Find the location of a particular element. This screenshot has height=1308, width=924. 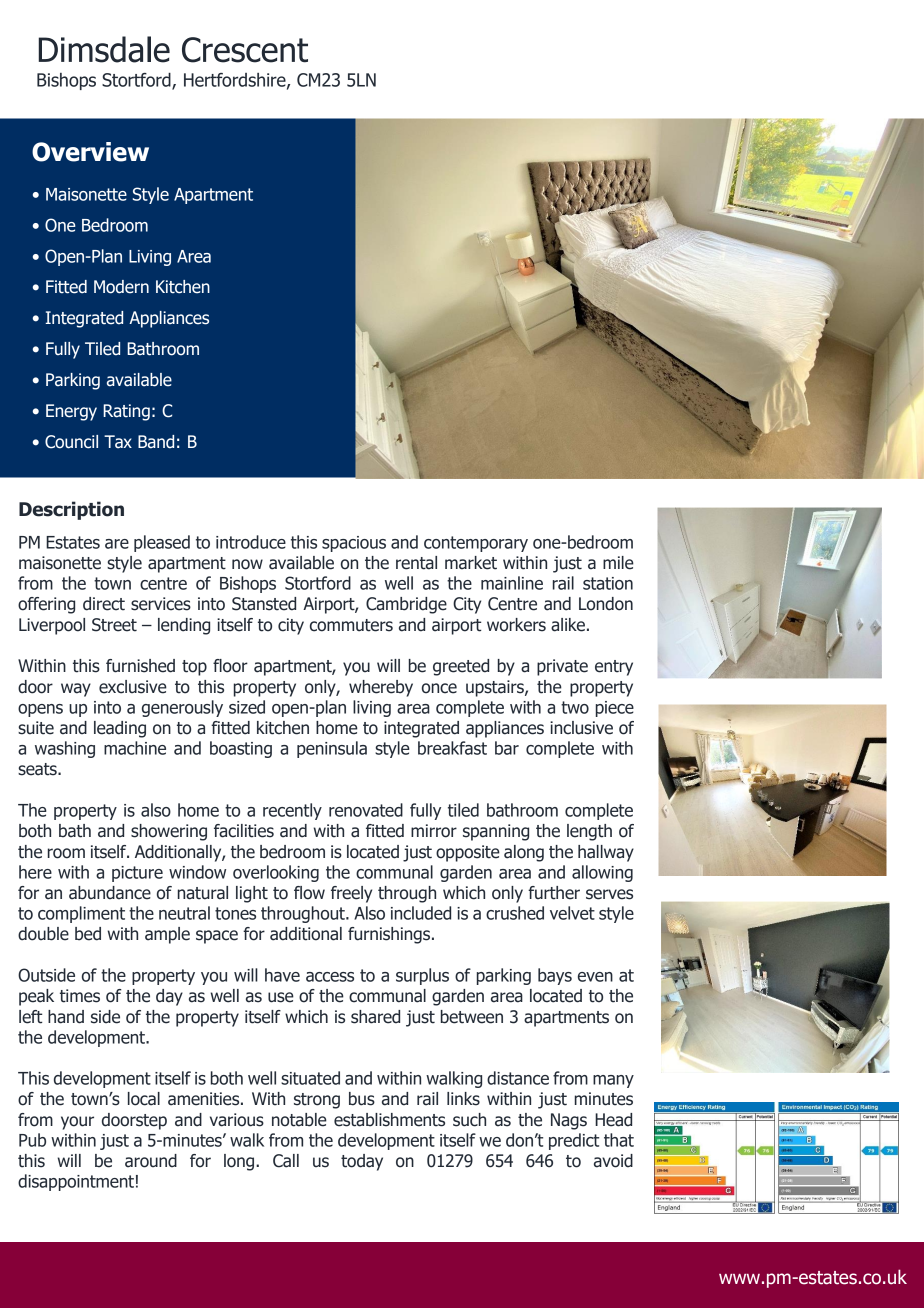

Dimsdale is located at coordinates (104, 49).
